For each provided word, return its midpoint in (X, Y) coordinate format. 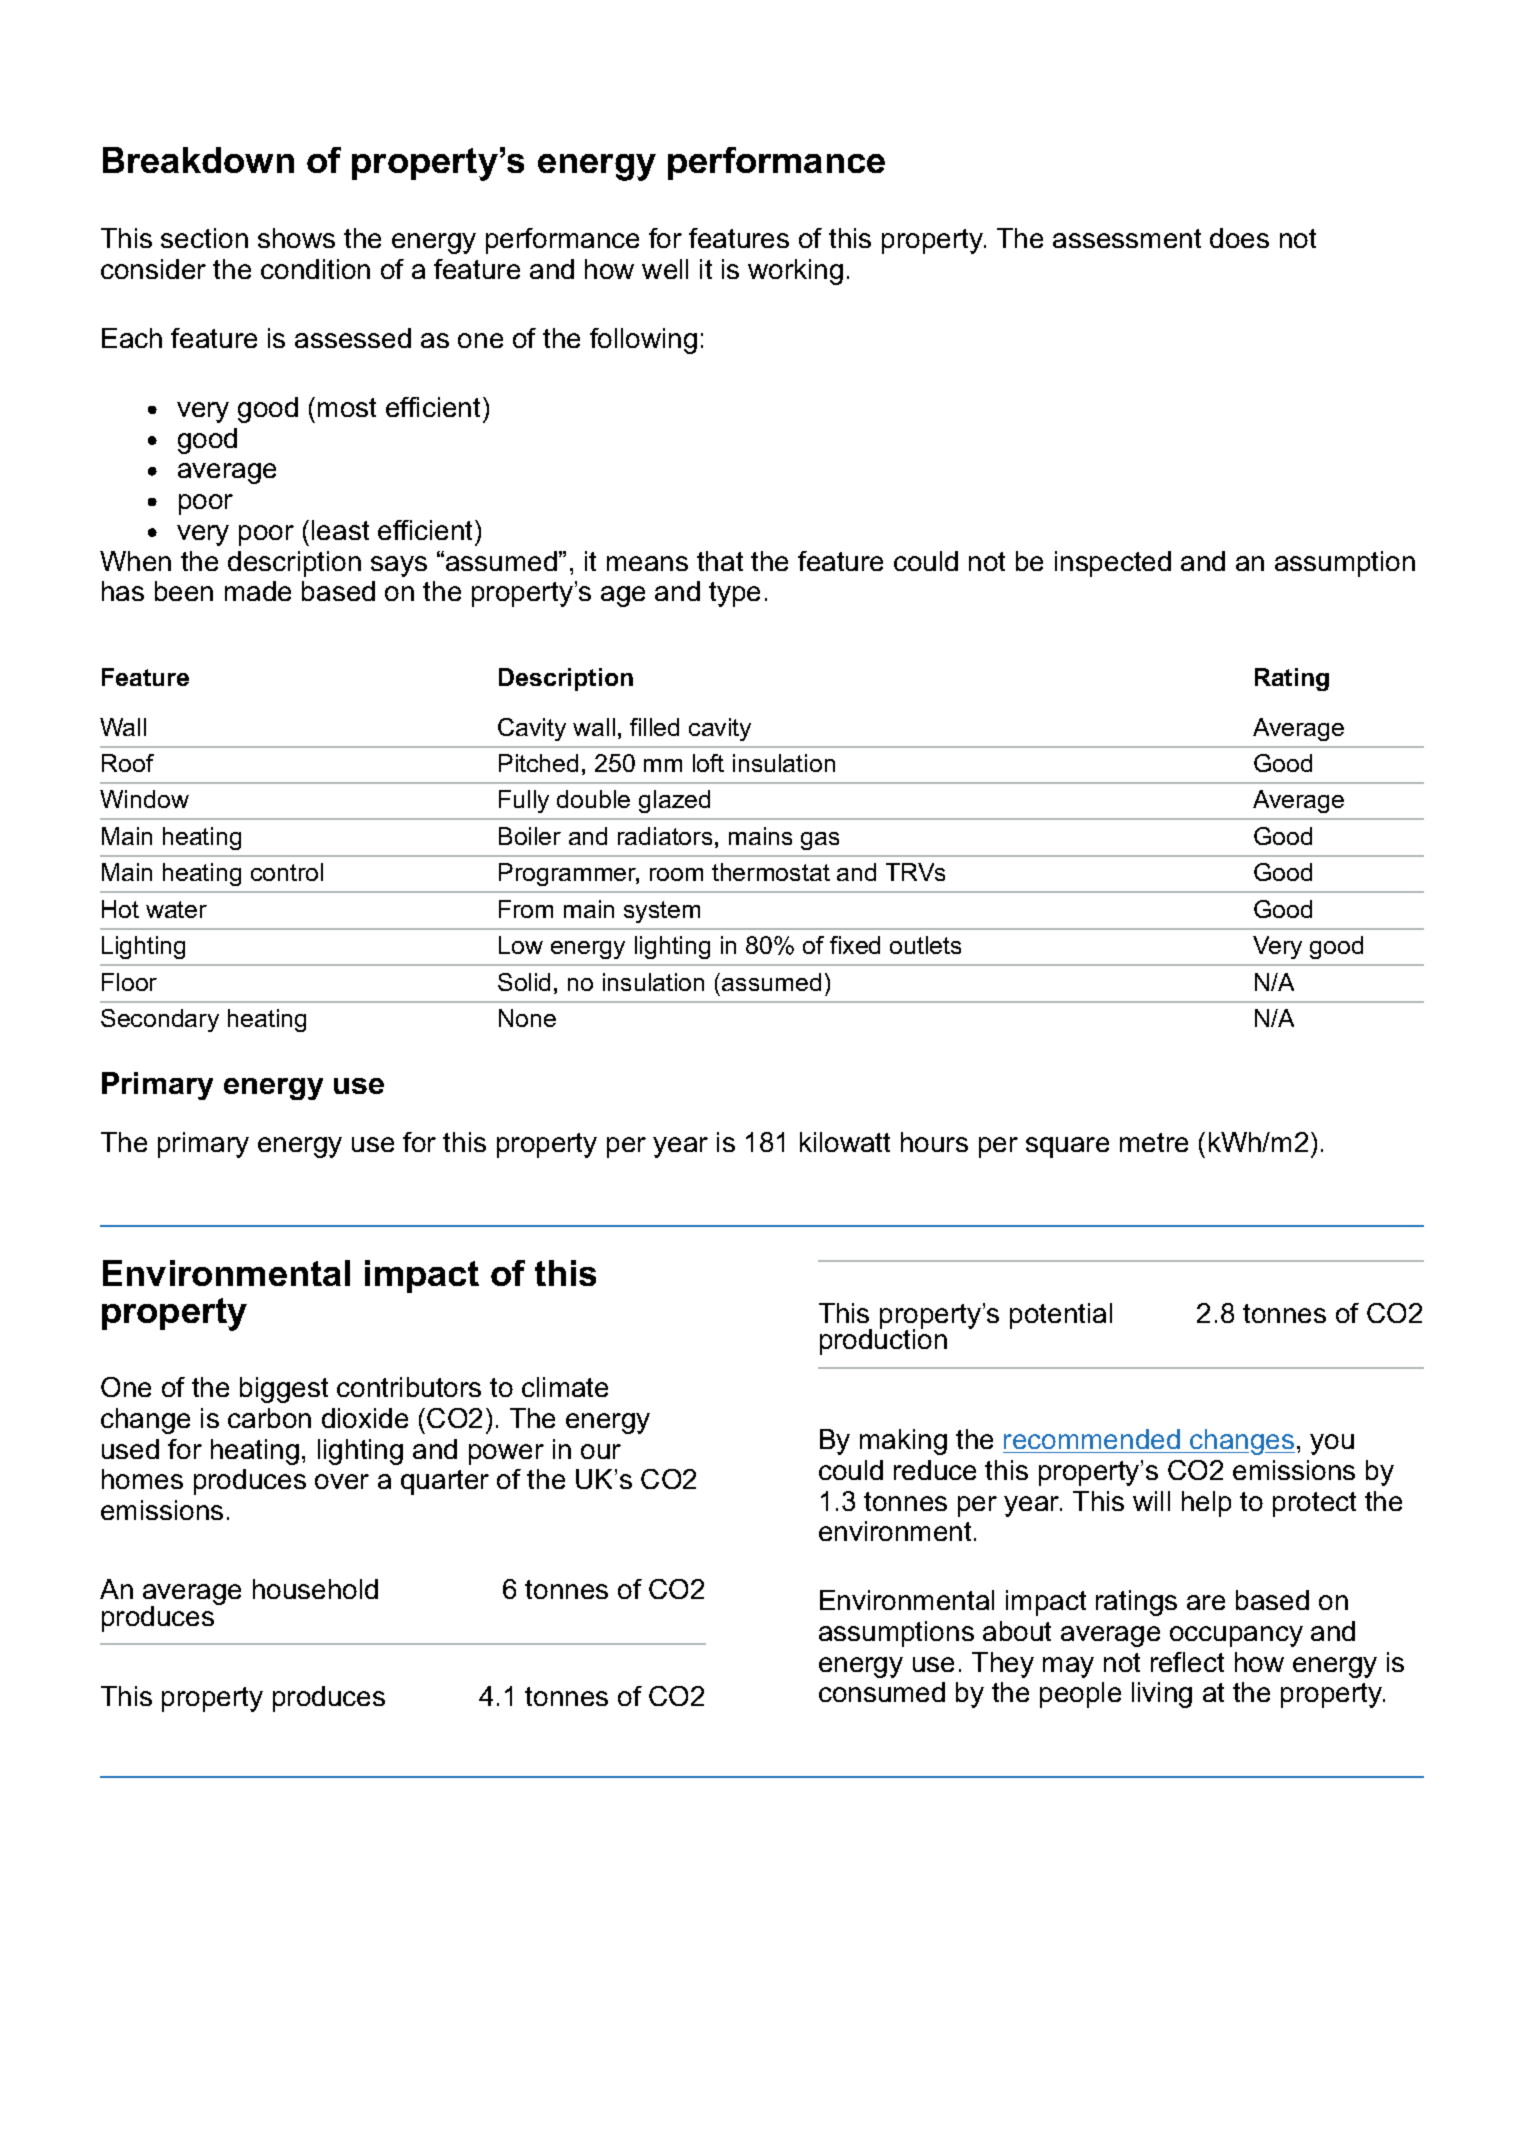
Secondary (160, 1020)
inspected (1113, 564)
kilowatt (845, 1142)
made (258, 591)
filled (654, 727)
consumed (882, 1692)
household (315, 1589)
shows (296, 238)
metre (1154, 1142)
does (1239, 238)
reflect (1187, 1662)
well (665, 269)
